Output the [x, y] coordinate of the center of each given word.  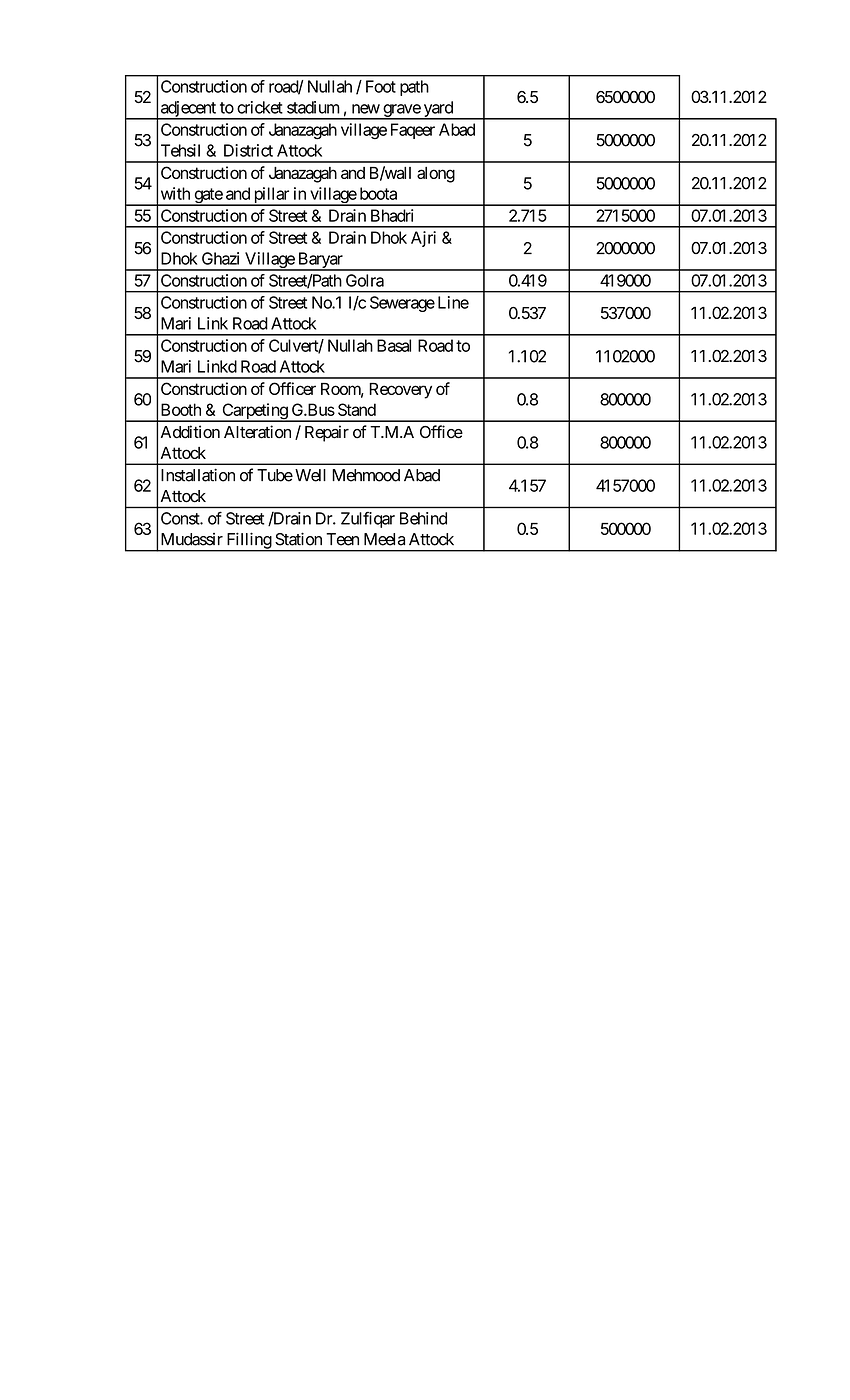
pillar [271, 196]
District [248, 150]
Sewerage [402, 304]
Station [298, 539]
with [175, 193]
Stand [357, 409]
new [366, 109]
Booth [181, 409]
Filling [248, 541]
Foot [381, 86]
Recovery [400, 391]
